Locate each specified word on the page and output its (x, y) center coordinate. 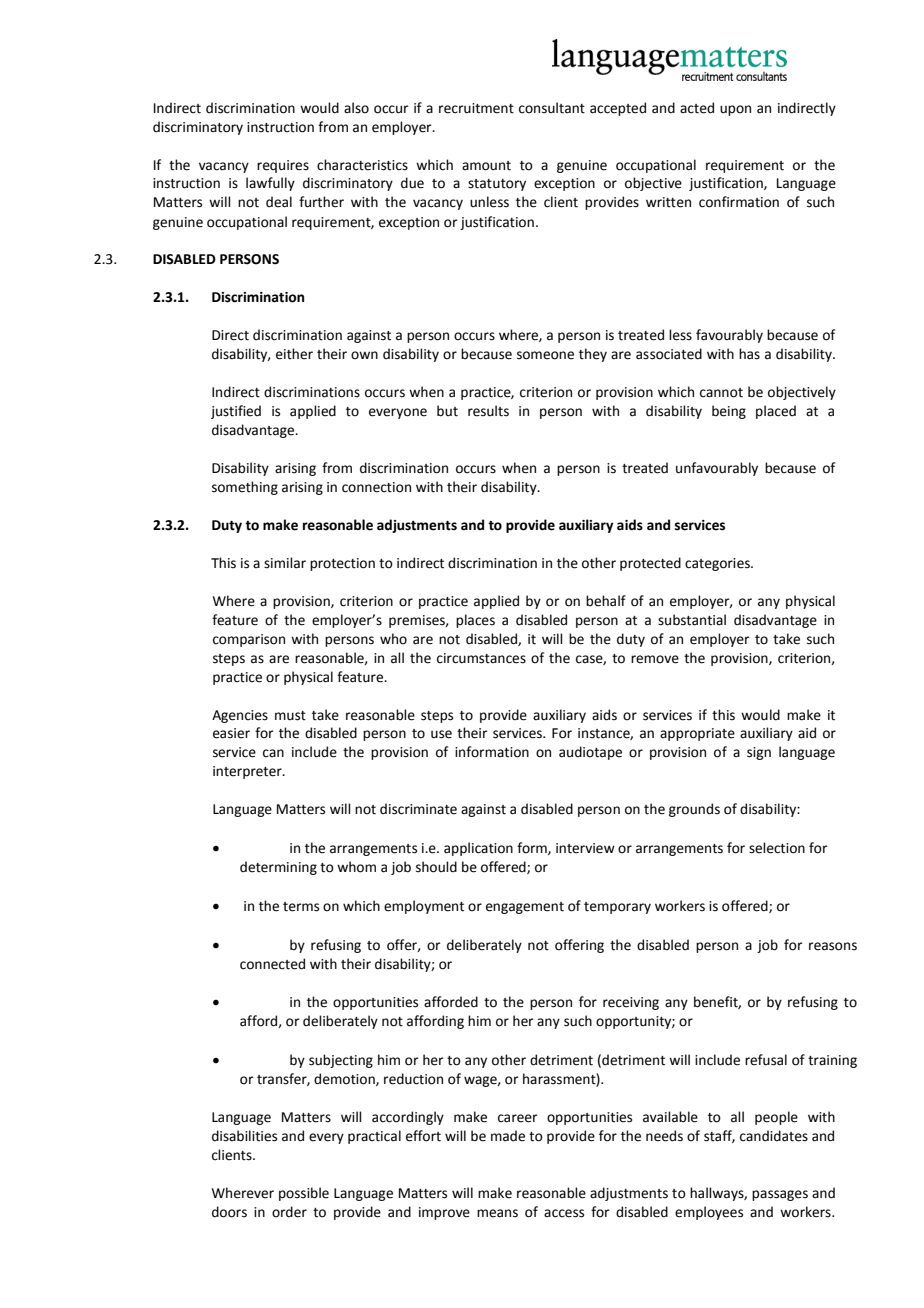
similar (285, 563)
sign (759, 753)
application (478, 849)
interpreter (248, 772)
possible (304, 1194)
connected (272, 964)
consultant (552, 108)
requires (283, 166)
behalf (606, 601)
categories (718, 564)
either (294, 354)
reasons (833, 946)
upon (735, 110)
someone (545, 355)
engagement (525, 908)
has (749, 354)
